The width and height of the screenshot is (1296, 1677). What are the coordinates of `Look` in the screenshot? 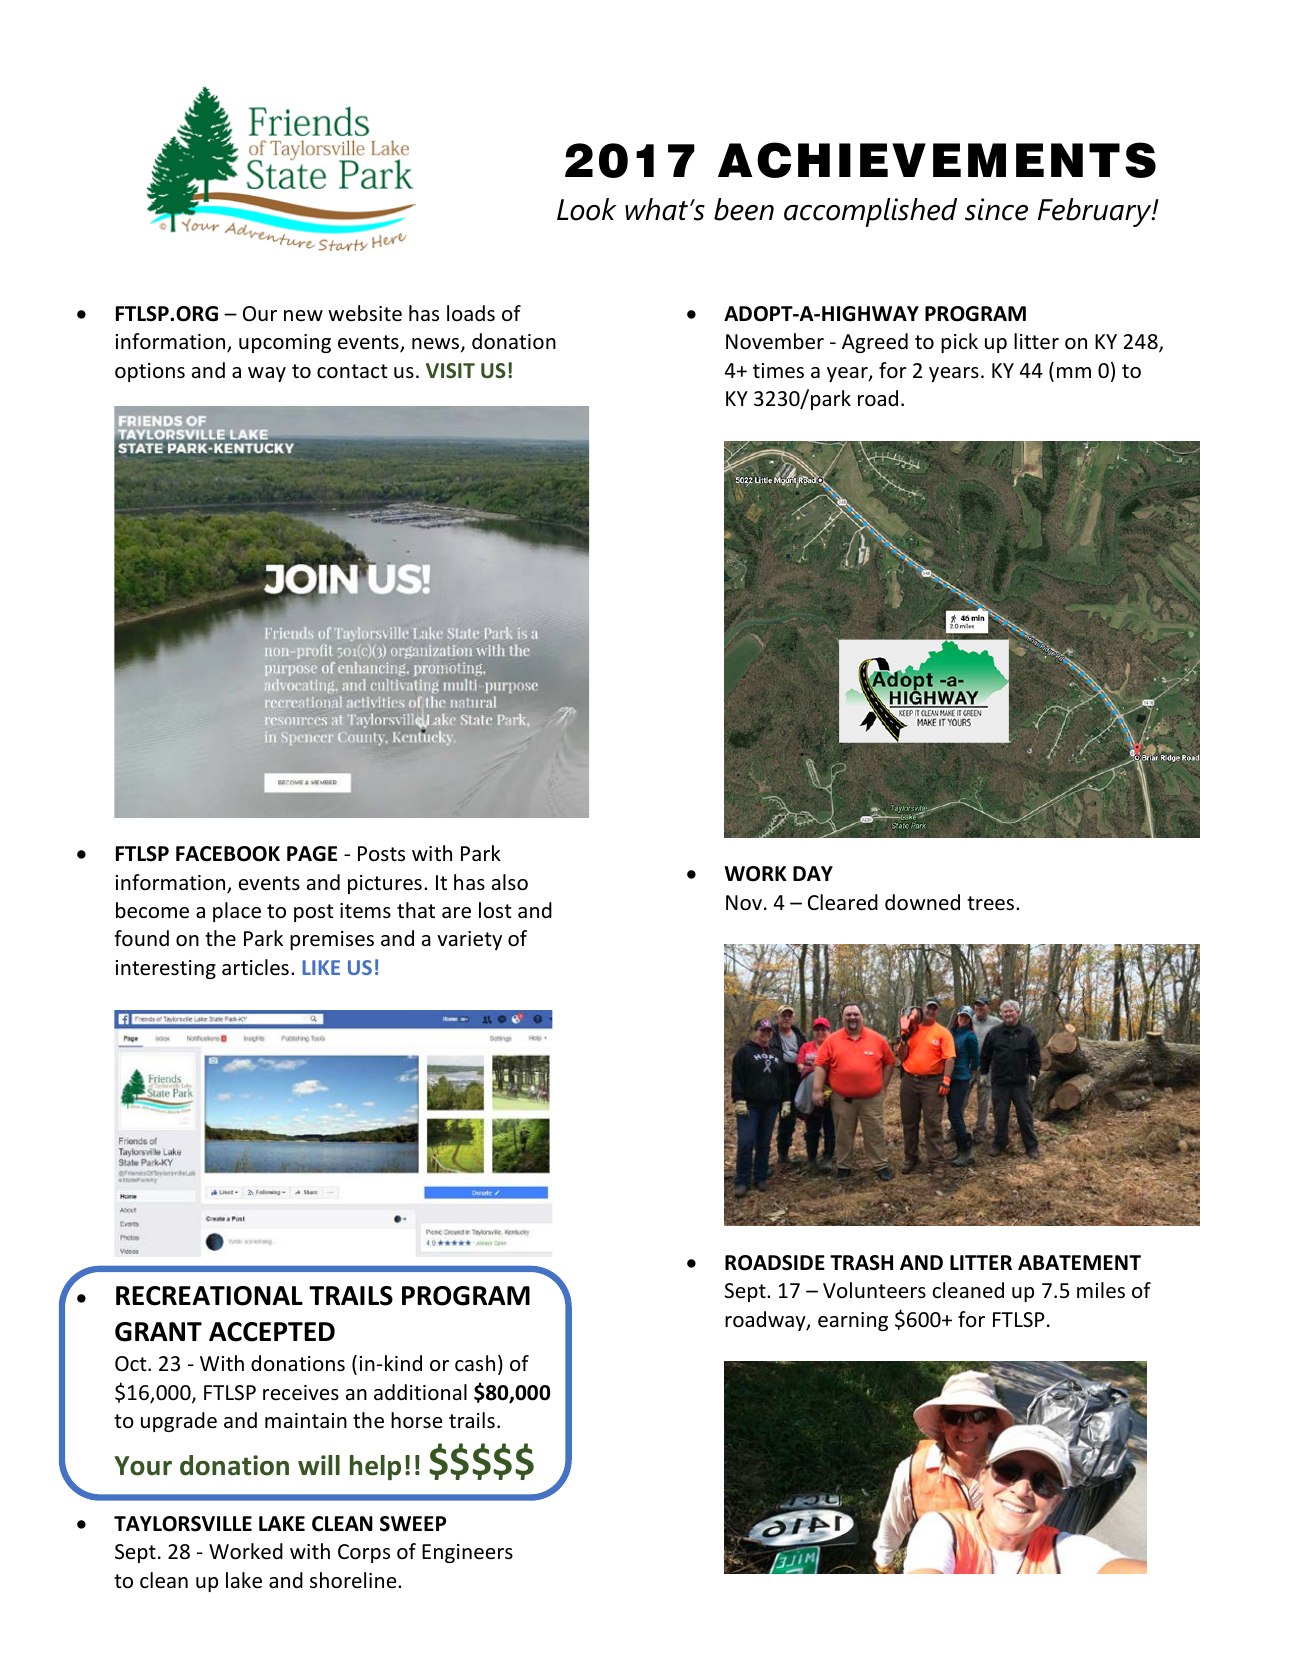 It's located at (587, 209).
